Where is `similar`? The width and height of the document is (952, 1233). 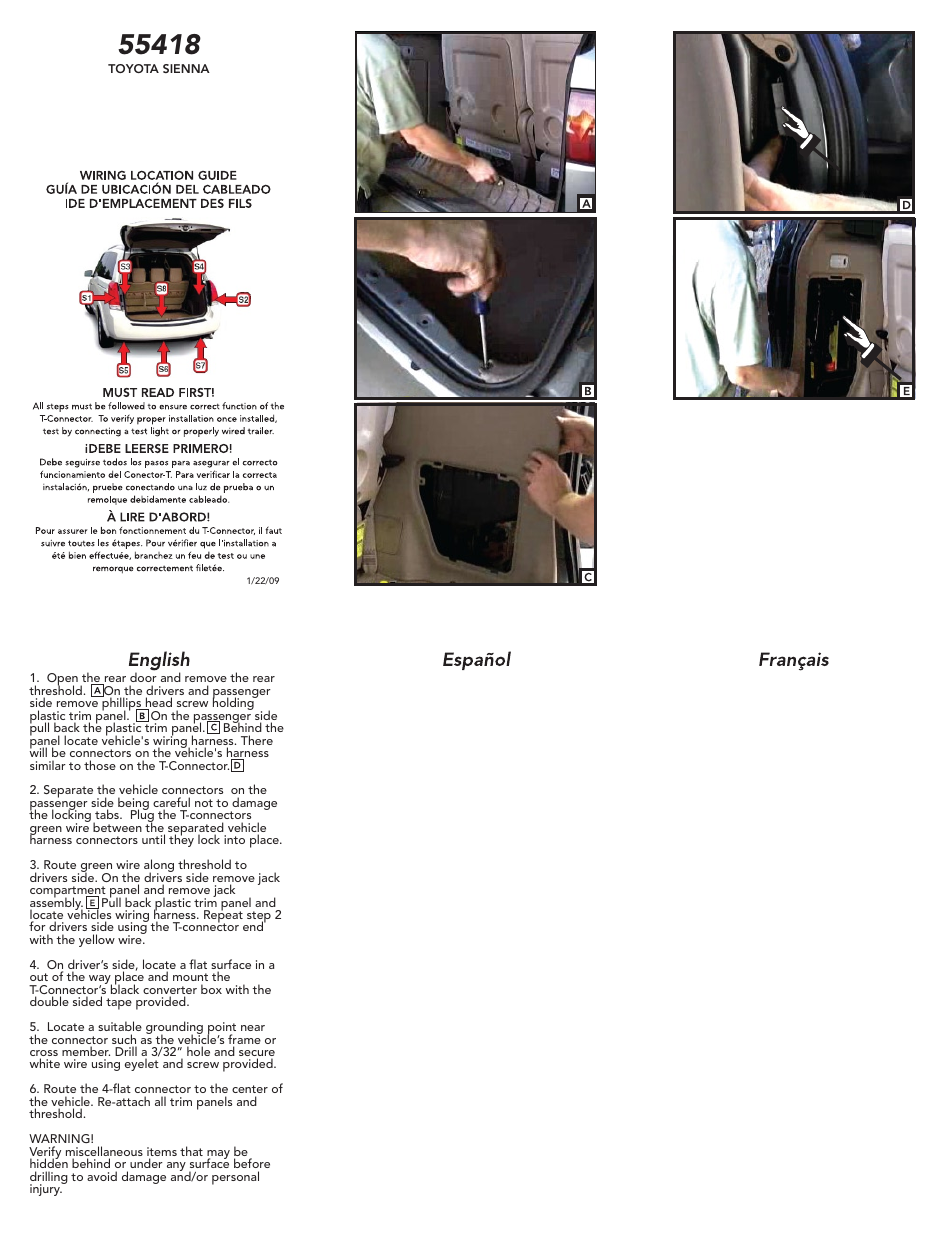 similar is located at coordinates (48, 765).
